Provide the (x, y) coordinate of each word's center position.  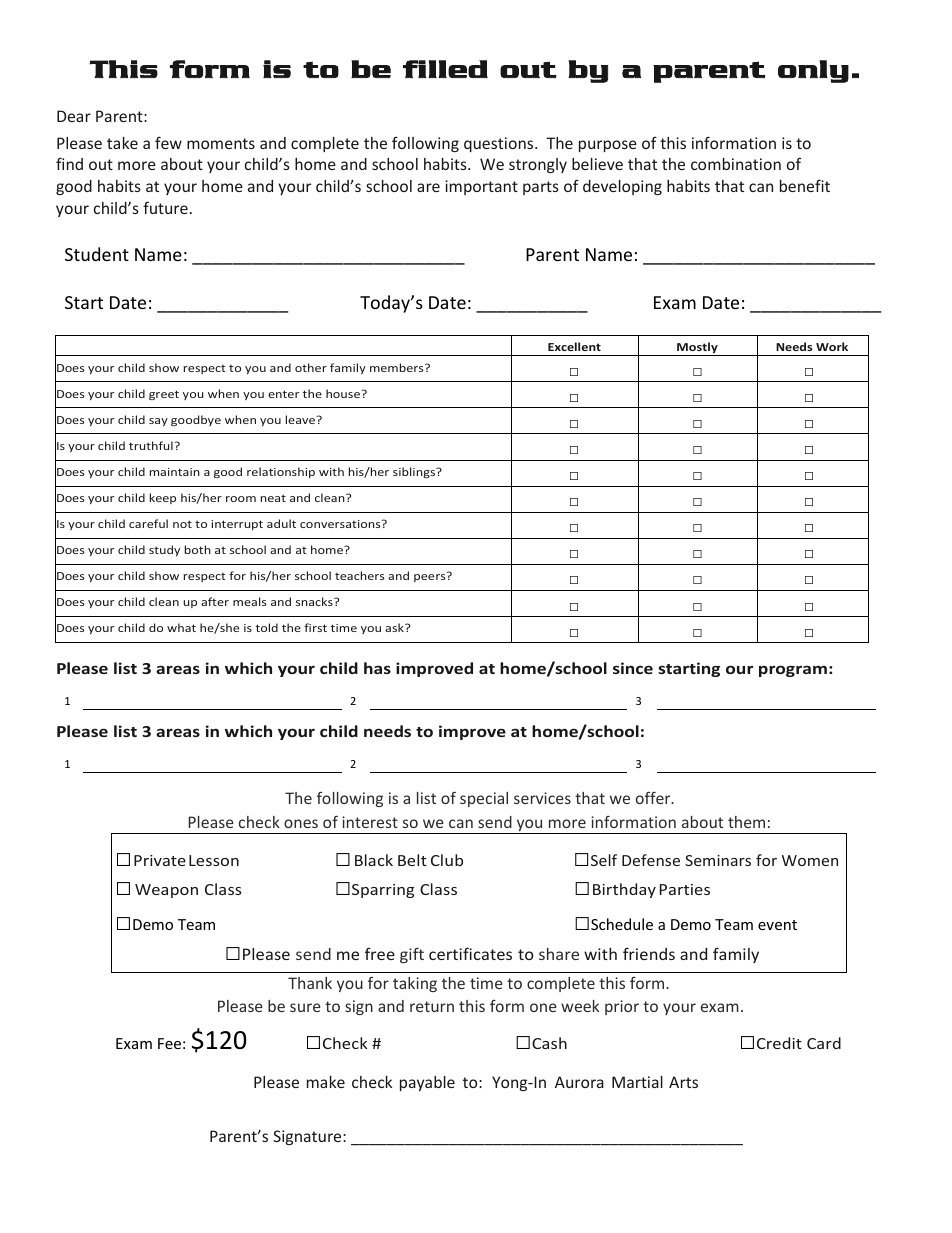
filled (445, 69)
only (813, 71)
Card (824, 1043)
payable (427, 1083)
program (793, 671)
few (168, 142)
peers (431, 577)
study (164, 550)
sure (305, 1007)
